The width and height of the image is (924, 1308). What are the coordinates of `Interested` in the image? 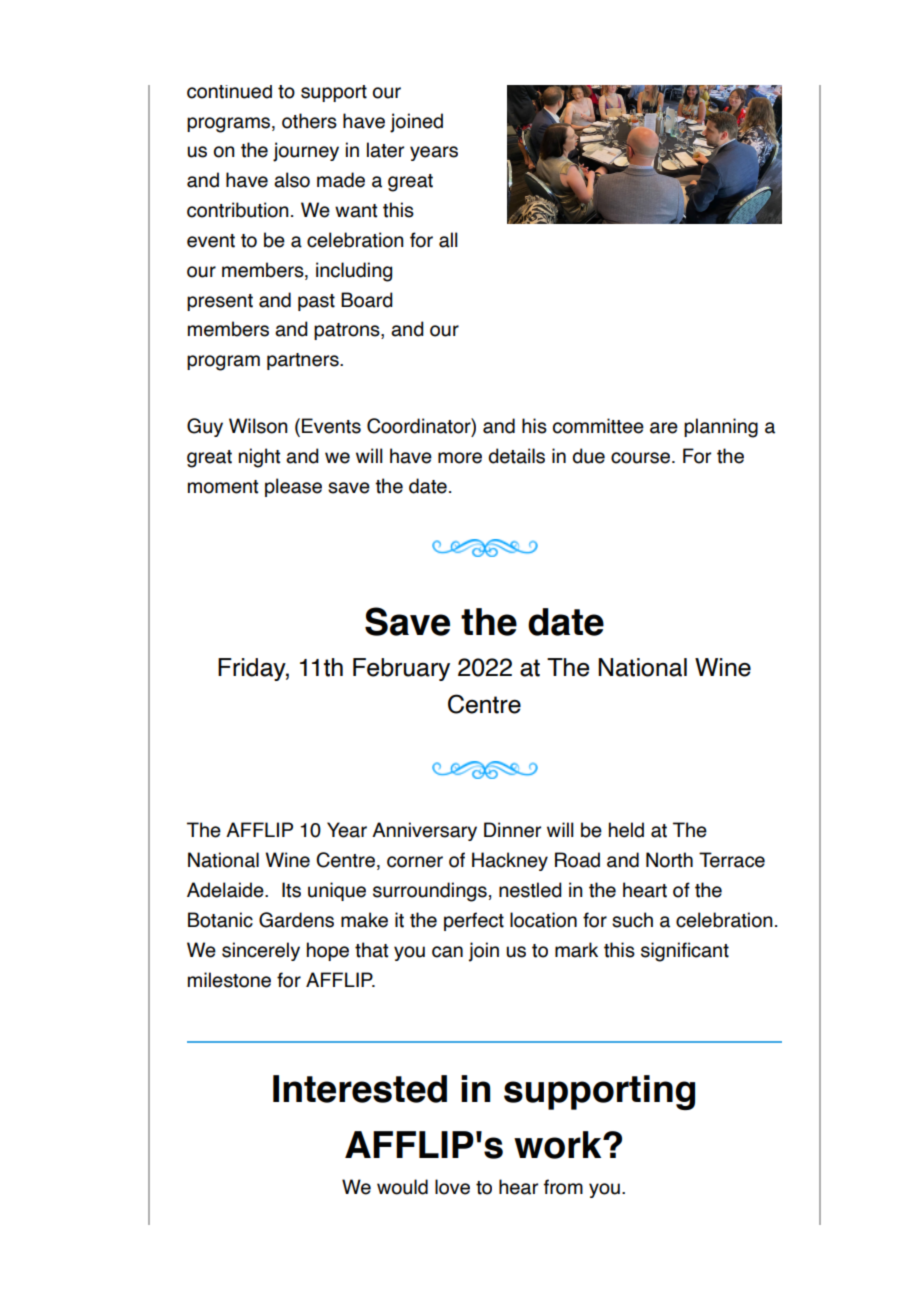 It's located at (360, 1089).
